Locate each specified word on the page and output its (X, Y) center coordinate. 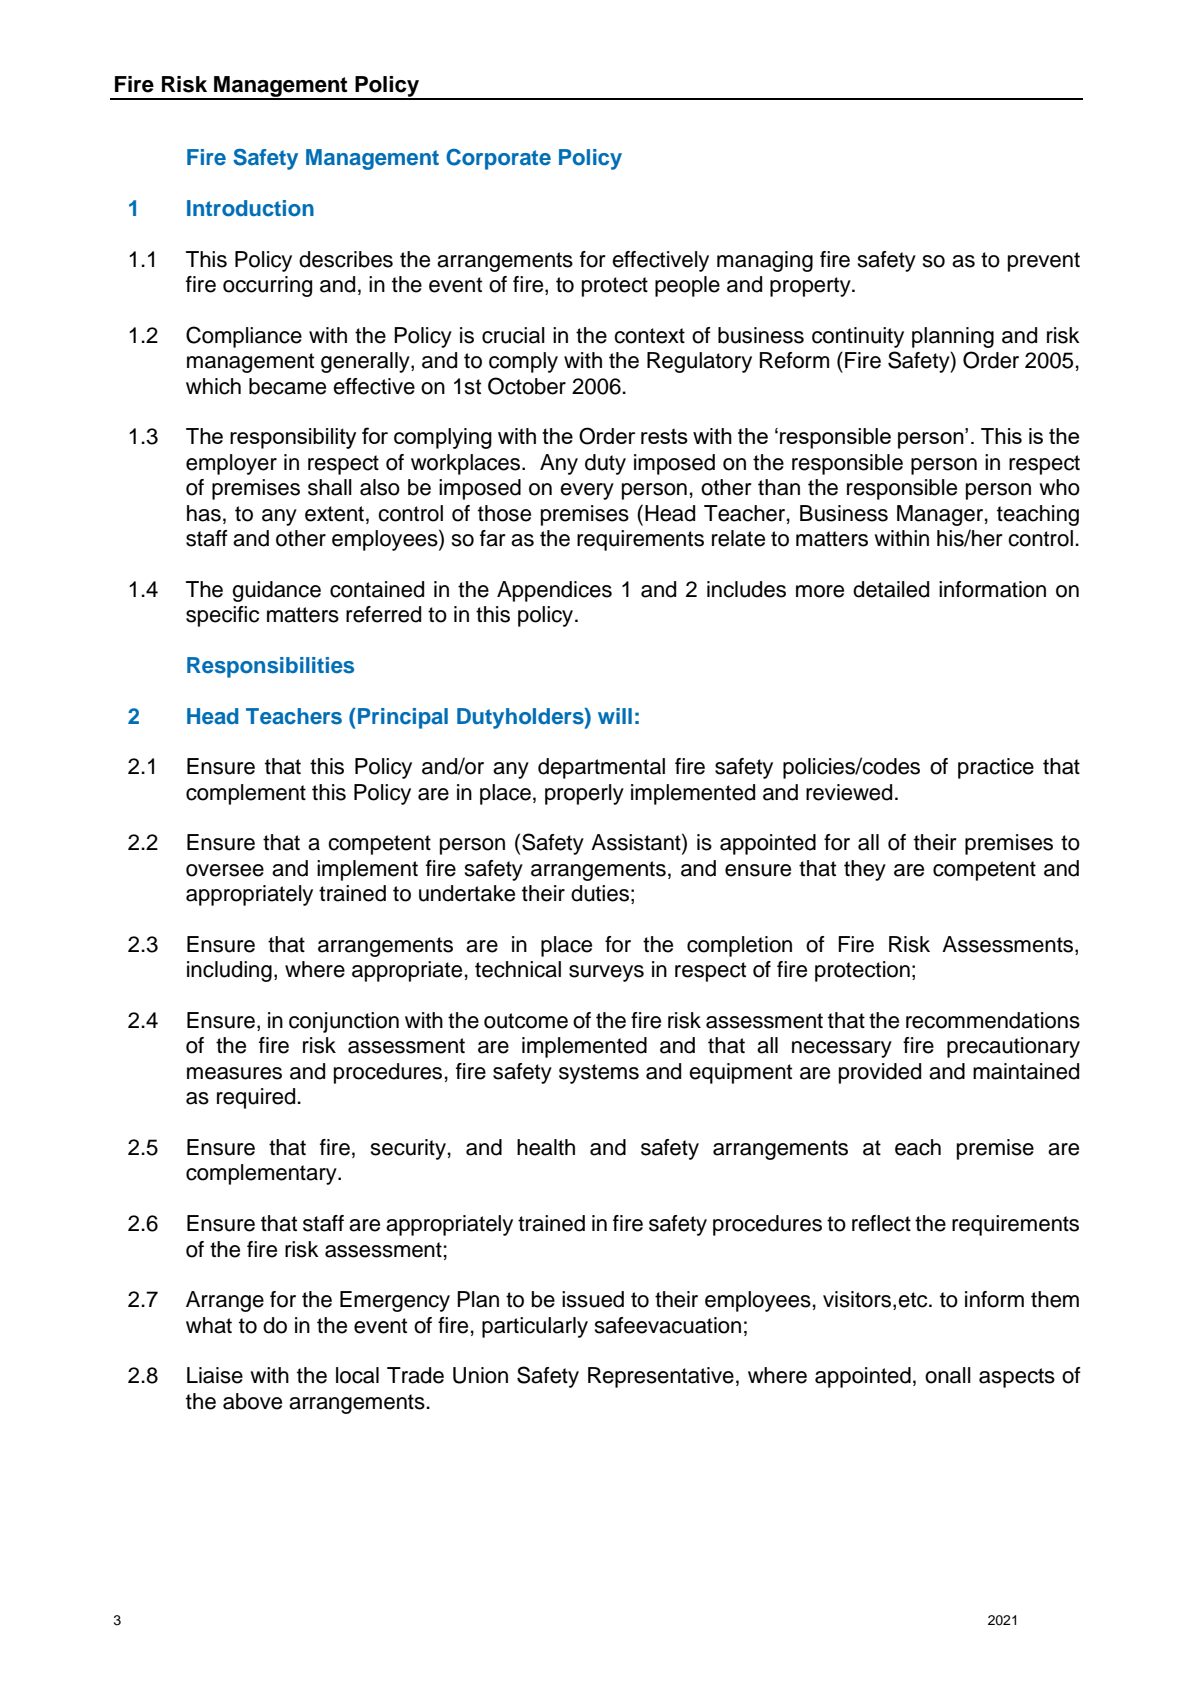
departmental (601, 768)
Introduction (250, 208)
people (687, 286)
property (811, 287)
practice (996, 768)
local (357, 1375)
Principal (403, 718)
